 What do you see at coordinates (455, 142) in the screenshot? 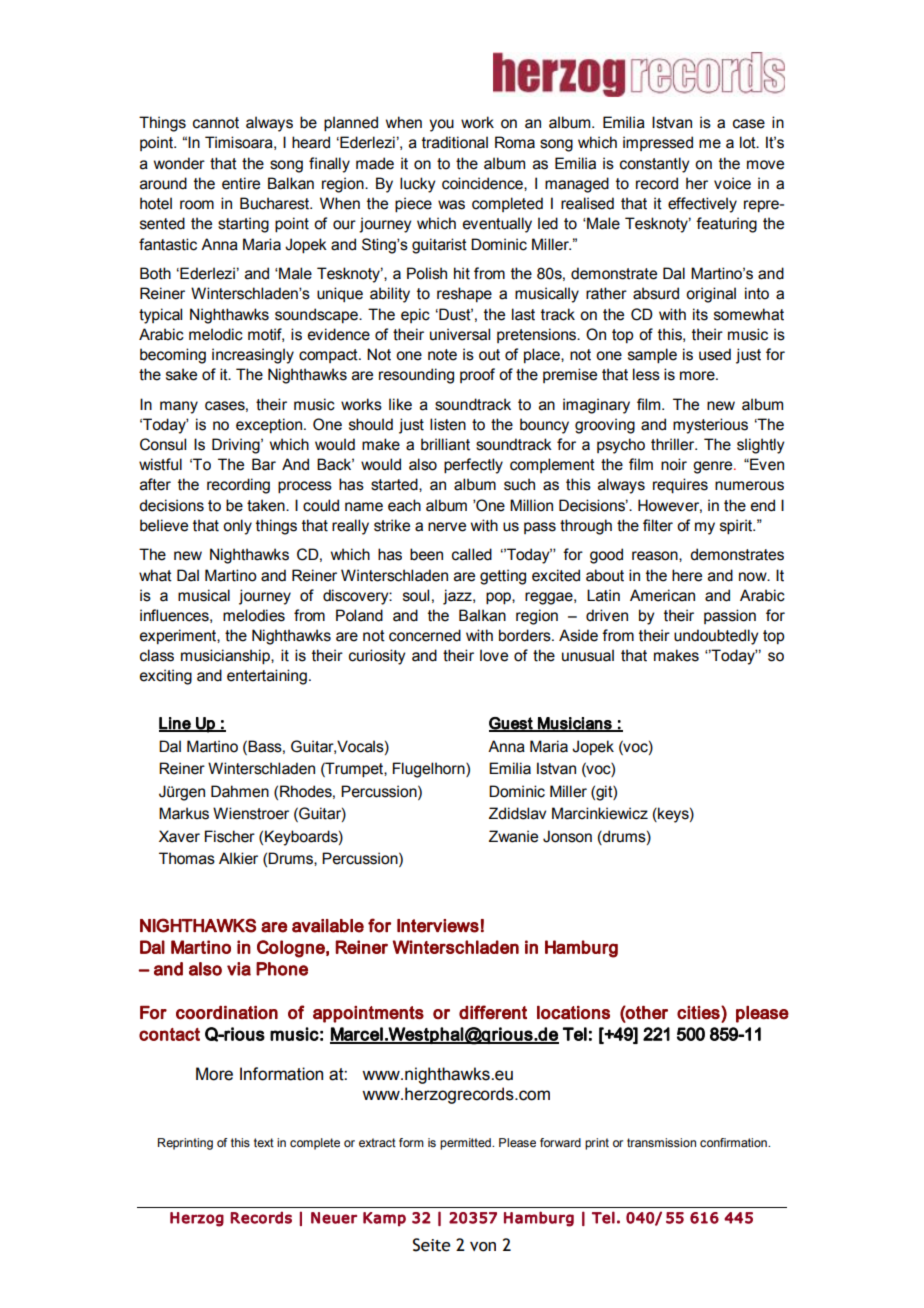
I see `traditional` at bounding box center [455, 142].
